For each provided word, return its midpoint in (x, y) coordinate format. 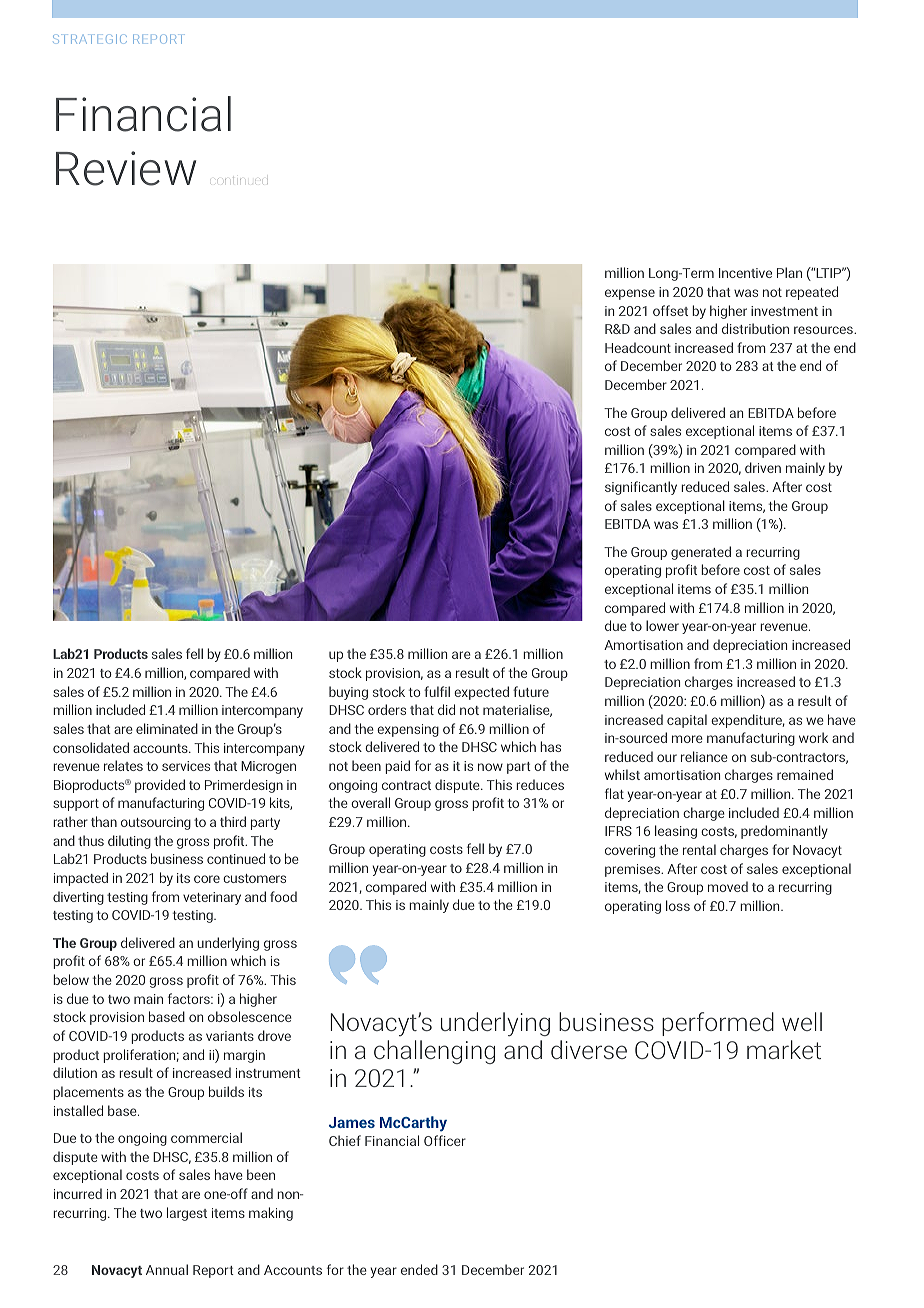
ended (419, 1269)
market (784, 1049)
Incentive (745, 273)
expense (630, 294)
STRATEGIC (90, 39)
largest (187, 1214)
